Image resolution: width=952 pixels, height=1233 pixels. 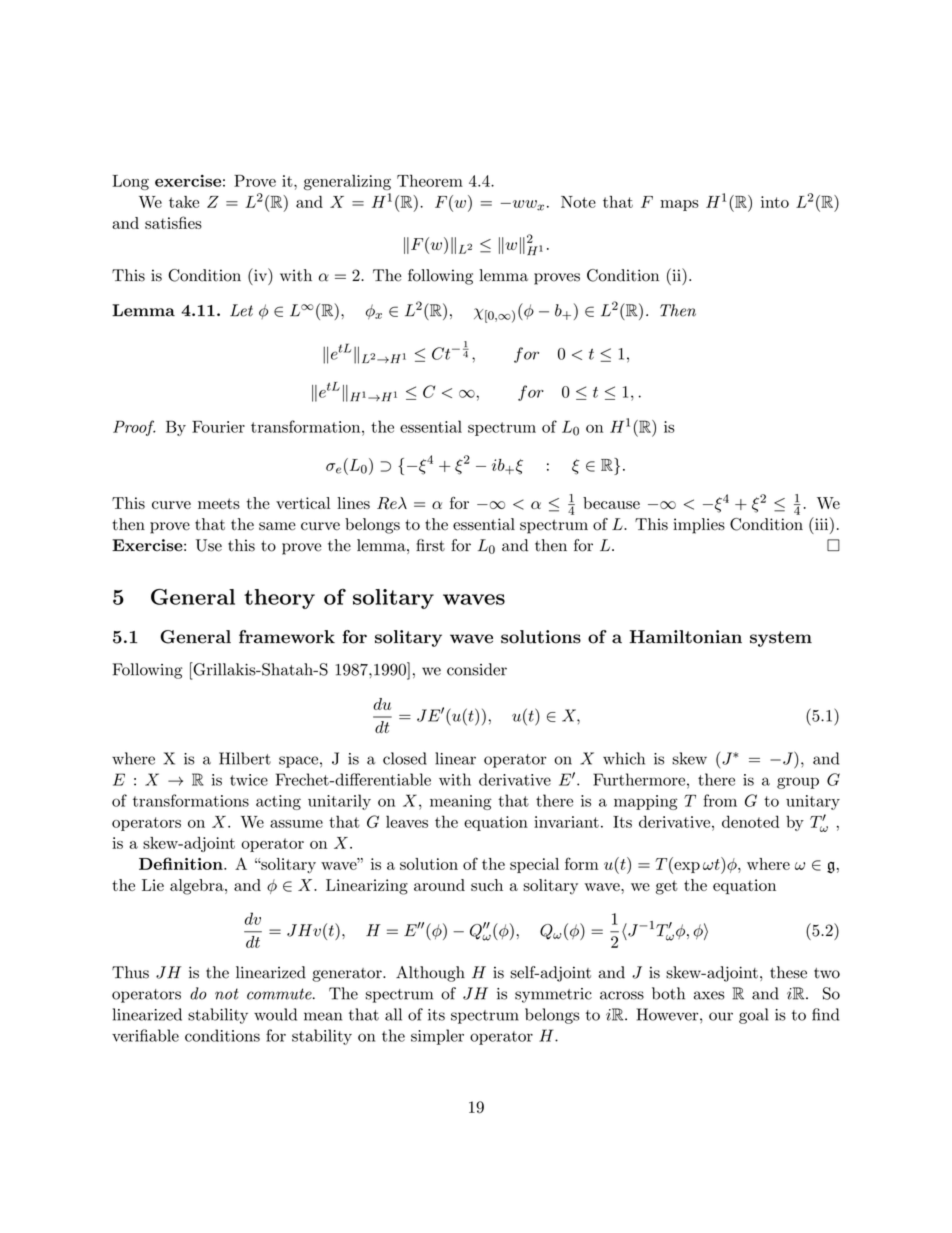 I want to click on consider, so click(x=477, y=669).
